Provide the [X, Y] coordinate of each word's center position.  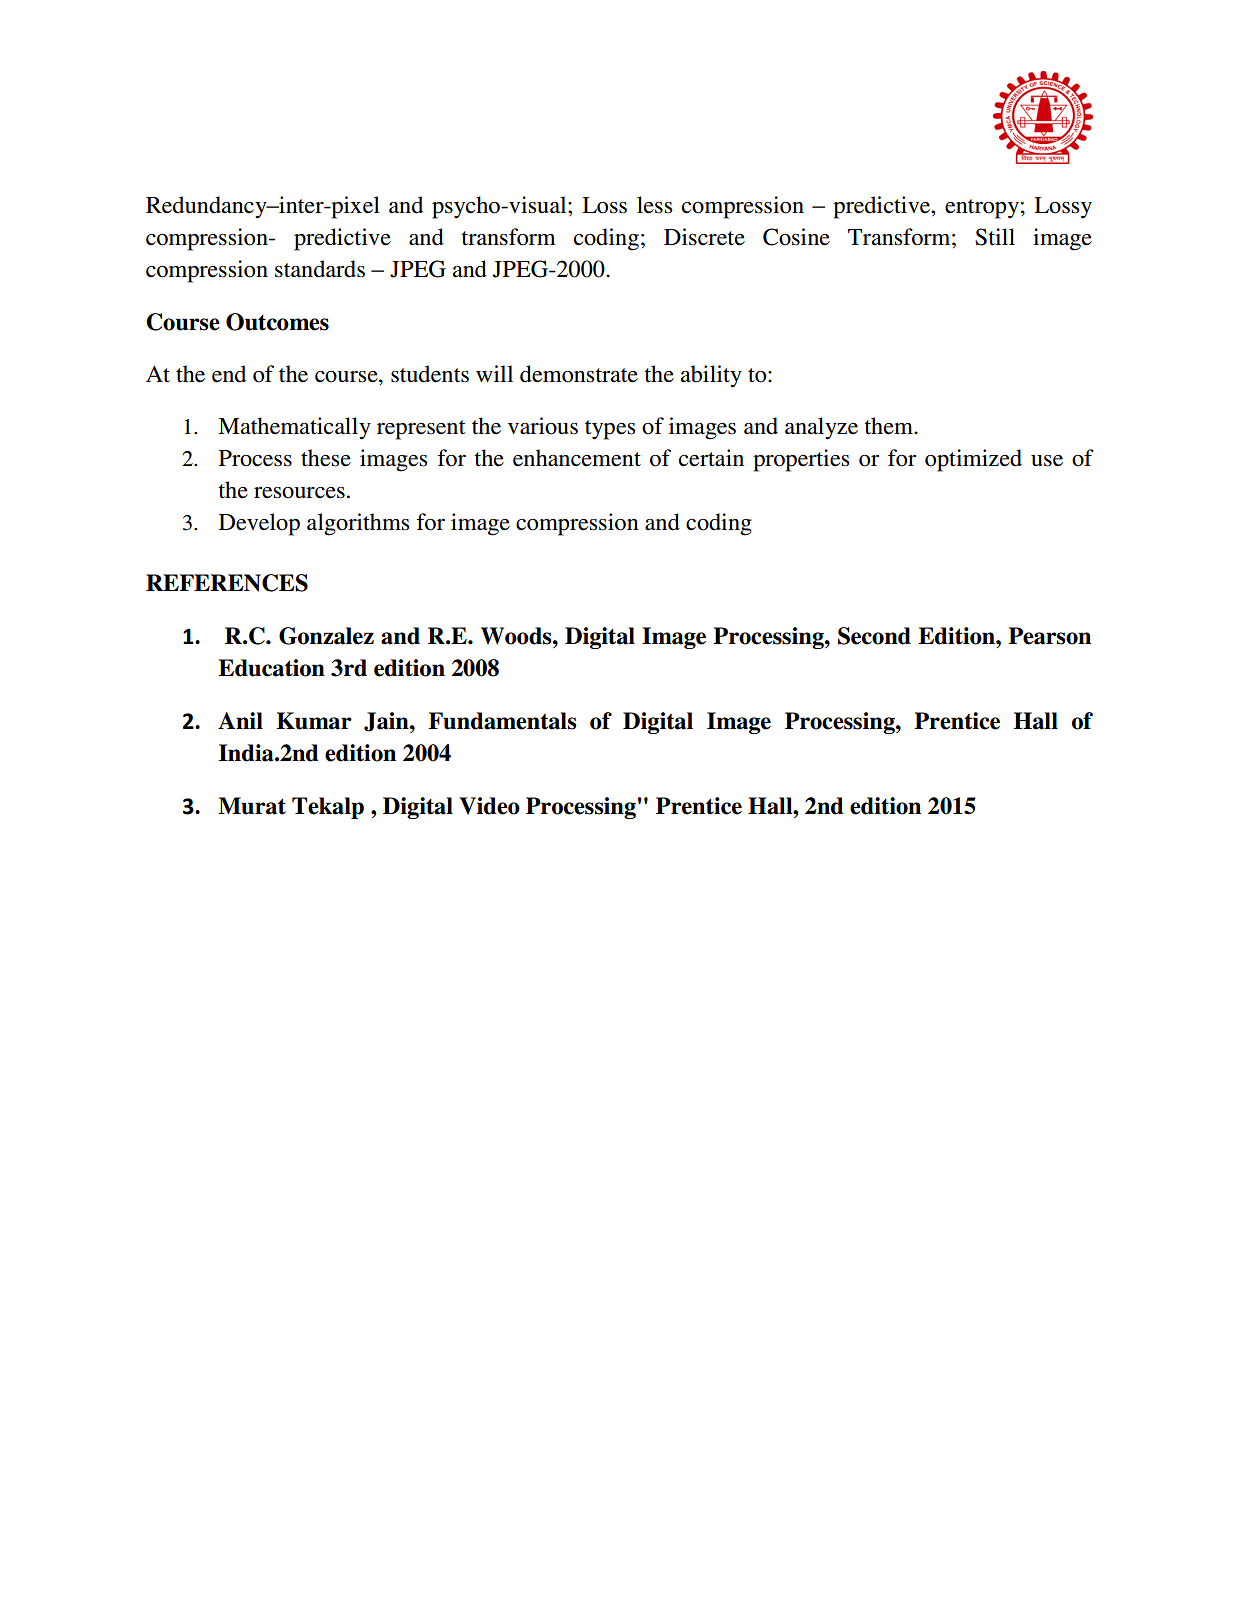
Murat [252, 806]
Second [874, 636]
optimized [973, 460]
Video [489, 806]
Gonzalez [326, 636]
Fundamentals [502, 721]
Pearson [1049, 636]
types [610, 430]
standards [320, 269]
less [654, 205]
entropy [982, 209]
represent [421, 430]
